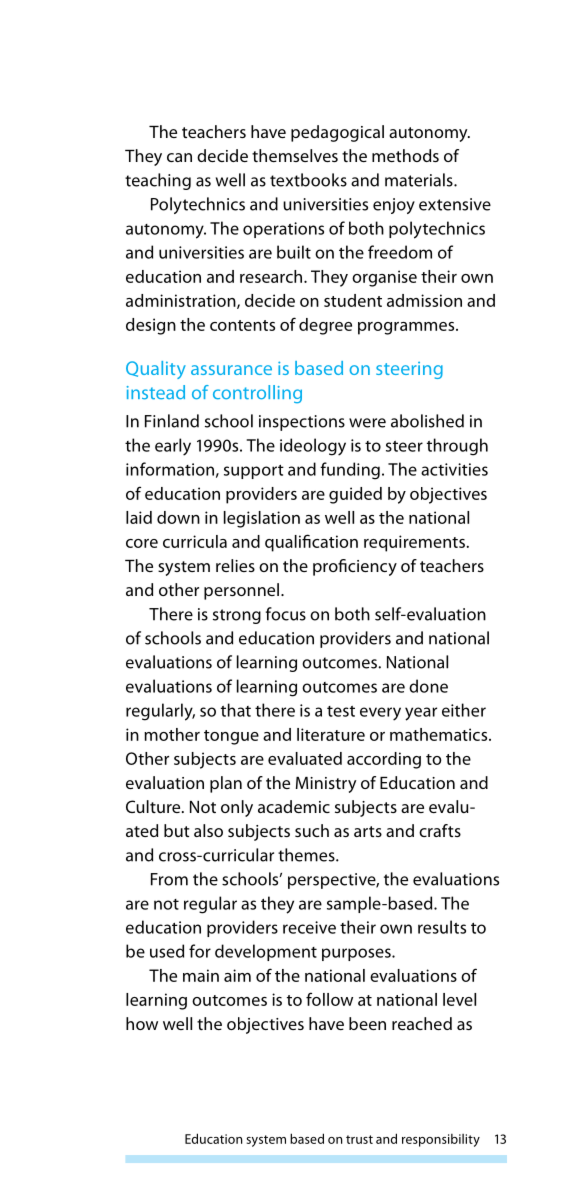 The image size is (564, 1196). What do you see at coordinates (173, 447) in the screenshot?
I see `early` at bounding box center [173, 447].
